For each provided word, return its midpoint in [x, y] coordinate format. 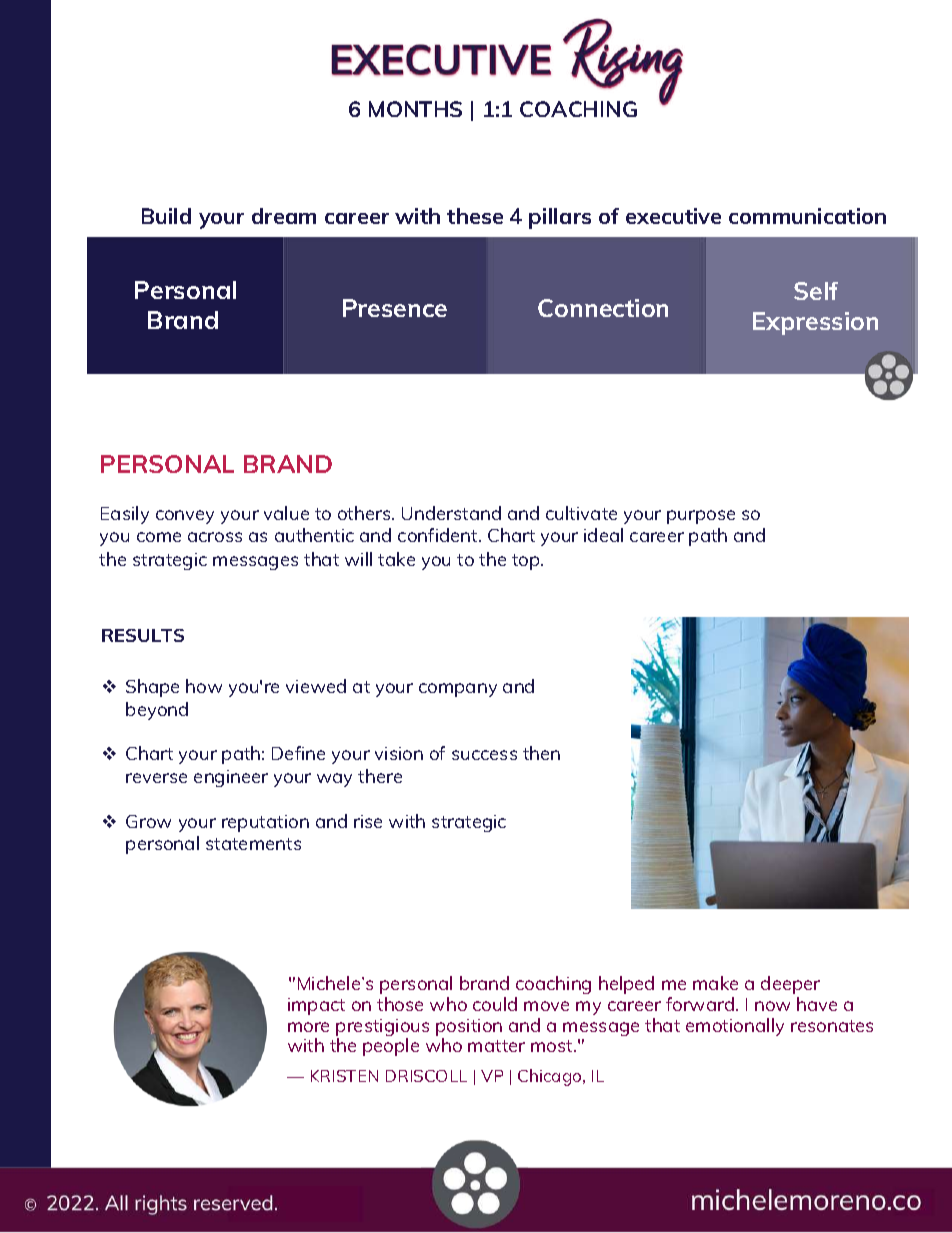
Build [166, 216]
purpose [701, 517]
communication [807, 216]
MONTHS [415, 109]
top [527, 562]
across [215, 537]
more [308, 1027]
